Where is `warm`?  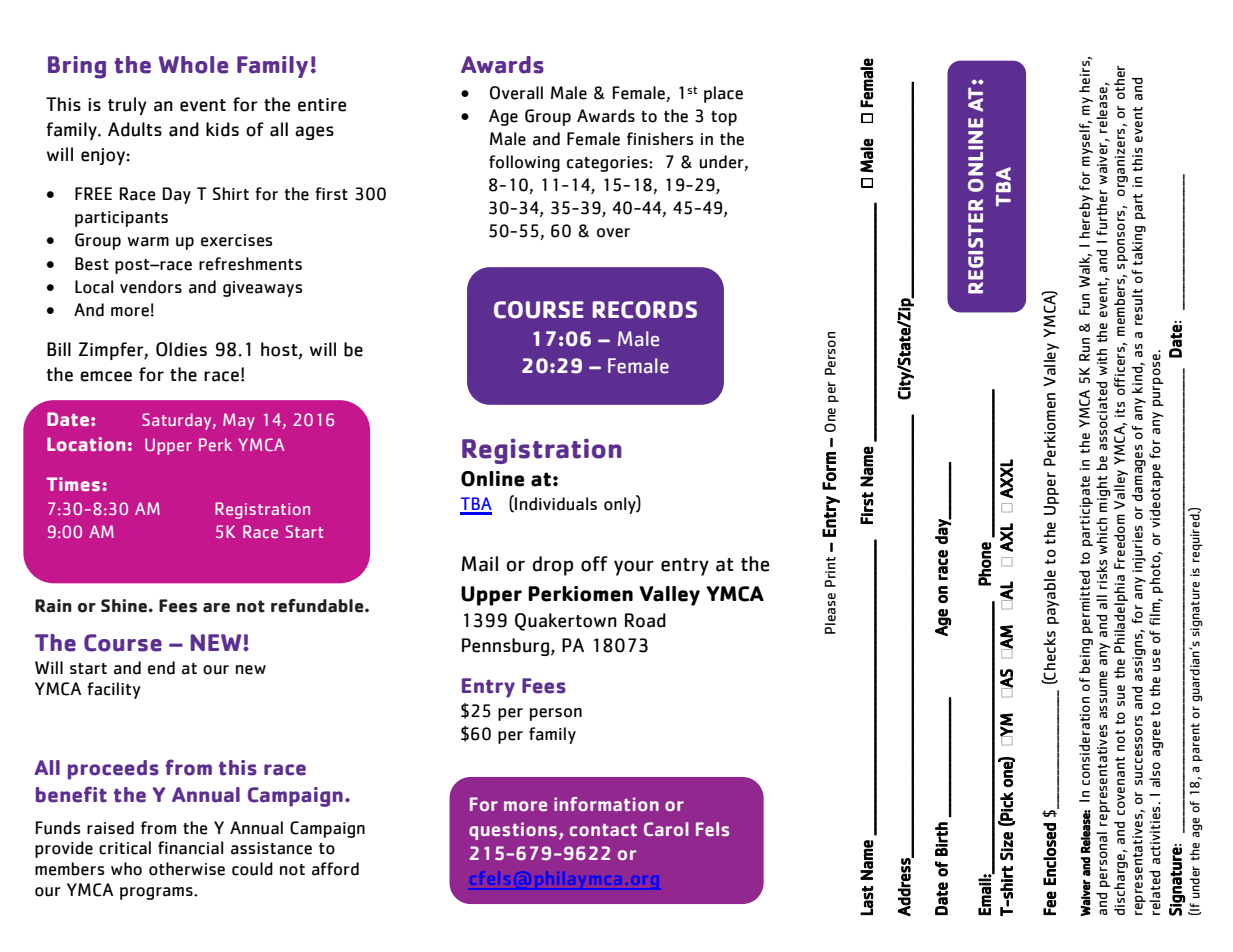
warm is located at coordinates (148, 242).
